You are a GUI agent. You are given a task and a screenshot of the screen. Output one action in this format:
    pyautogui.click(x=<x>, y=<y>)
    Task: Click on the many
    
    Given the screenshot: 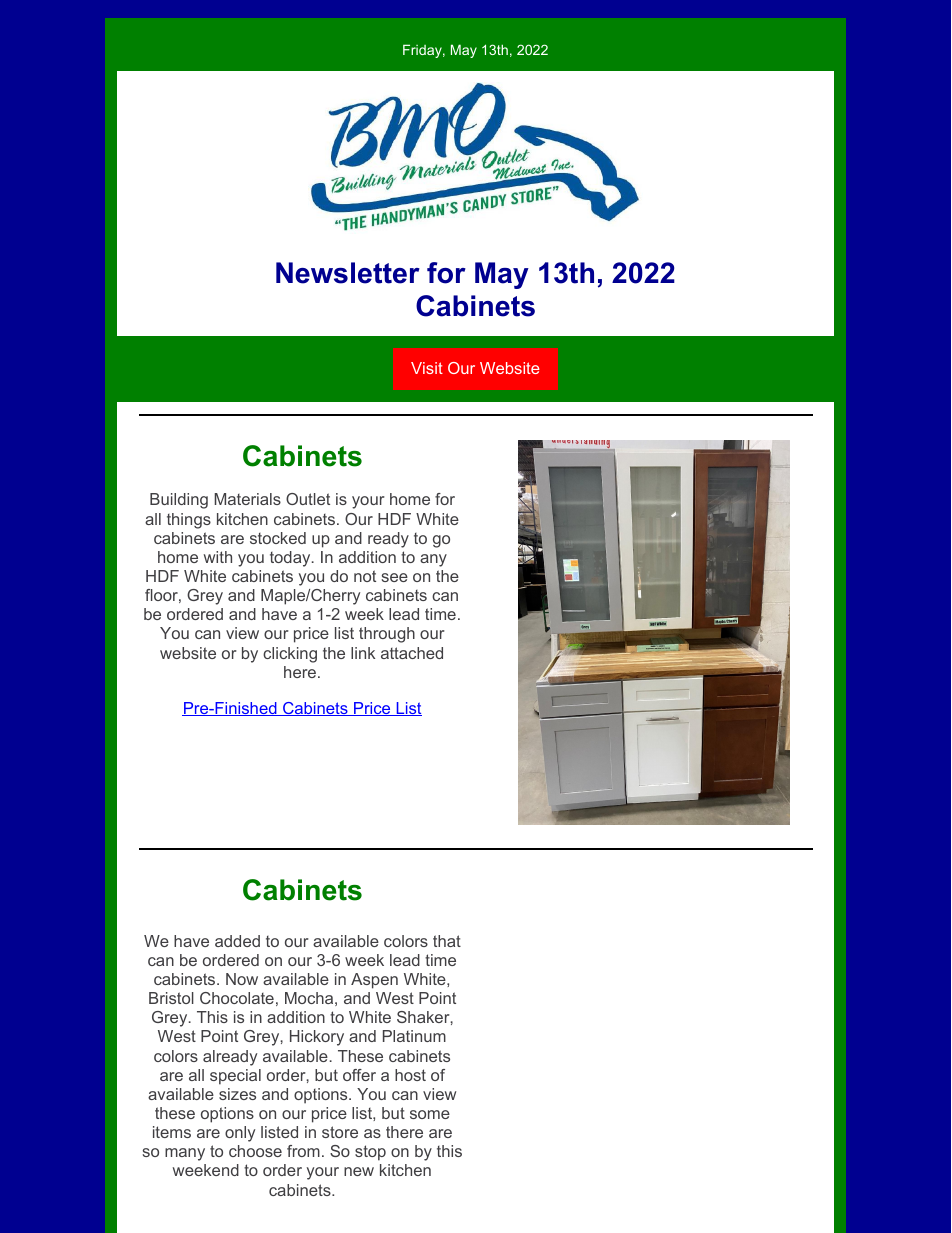 What is the action you would take?
    pyautogui.click(x=185, y=1154)
